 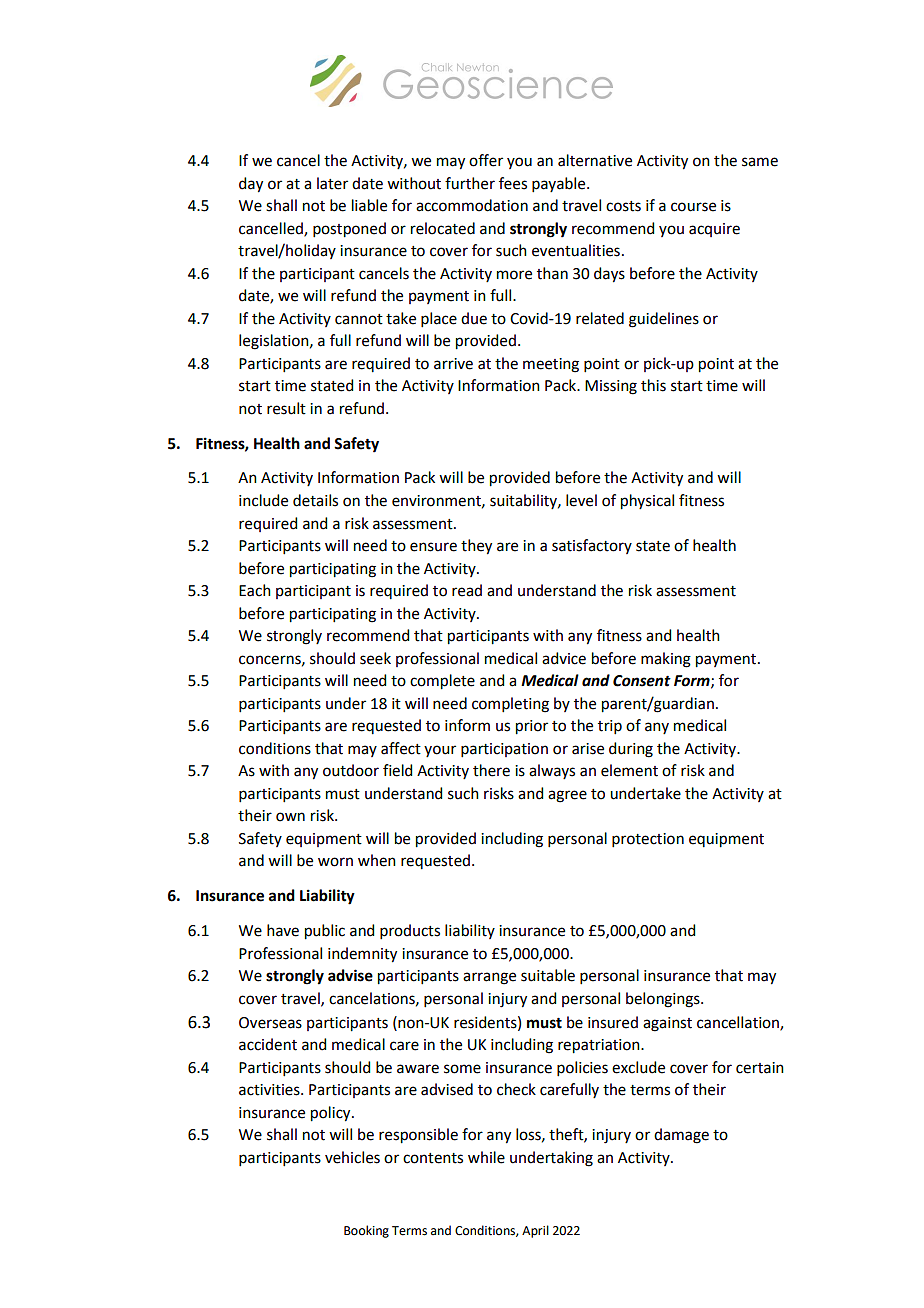 I want to click on agree, so click(x=567, y=796).
